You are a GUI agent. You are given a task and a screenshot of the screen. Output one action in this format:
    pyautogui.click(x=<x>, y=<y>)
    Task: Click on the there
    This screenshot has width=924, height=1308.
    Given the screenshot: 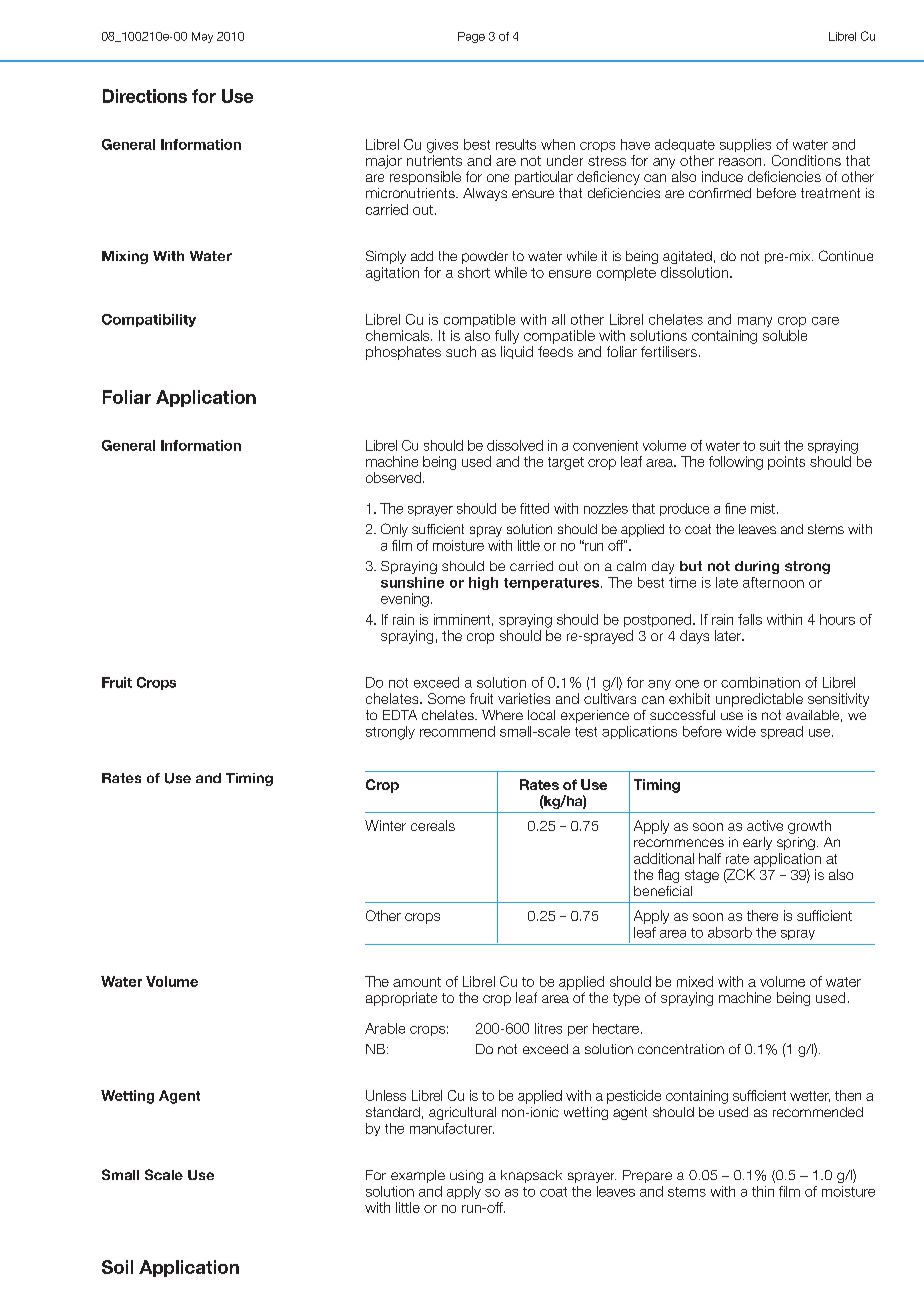 What is the action you would take?
    pyautogui.click(x=762, y=915)
